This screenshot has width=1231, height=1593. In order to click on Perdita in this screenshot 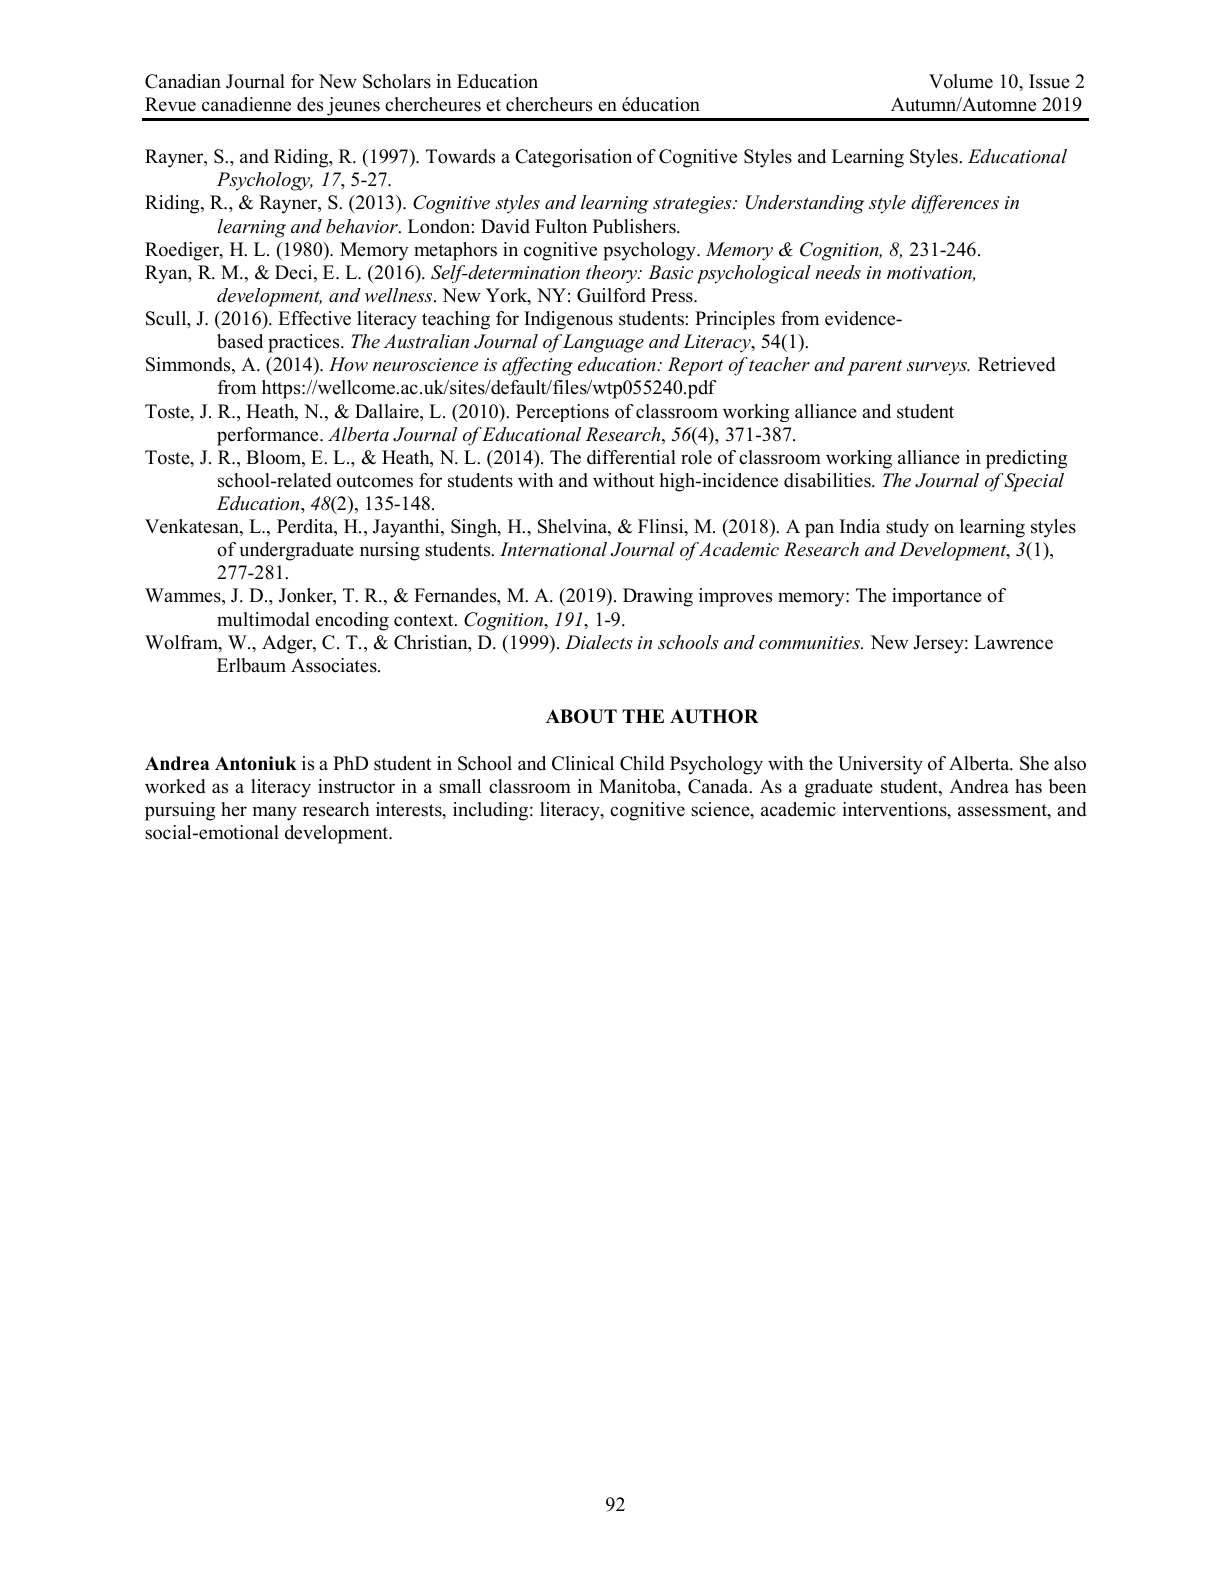, I will do `click(306, 527)`.
